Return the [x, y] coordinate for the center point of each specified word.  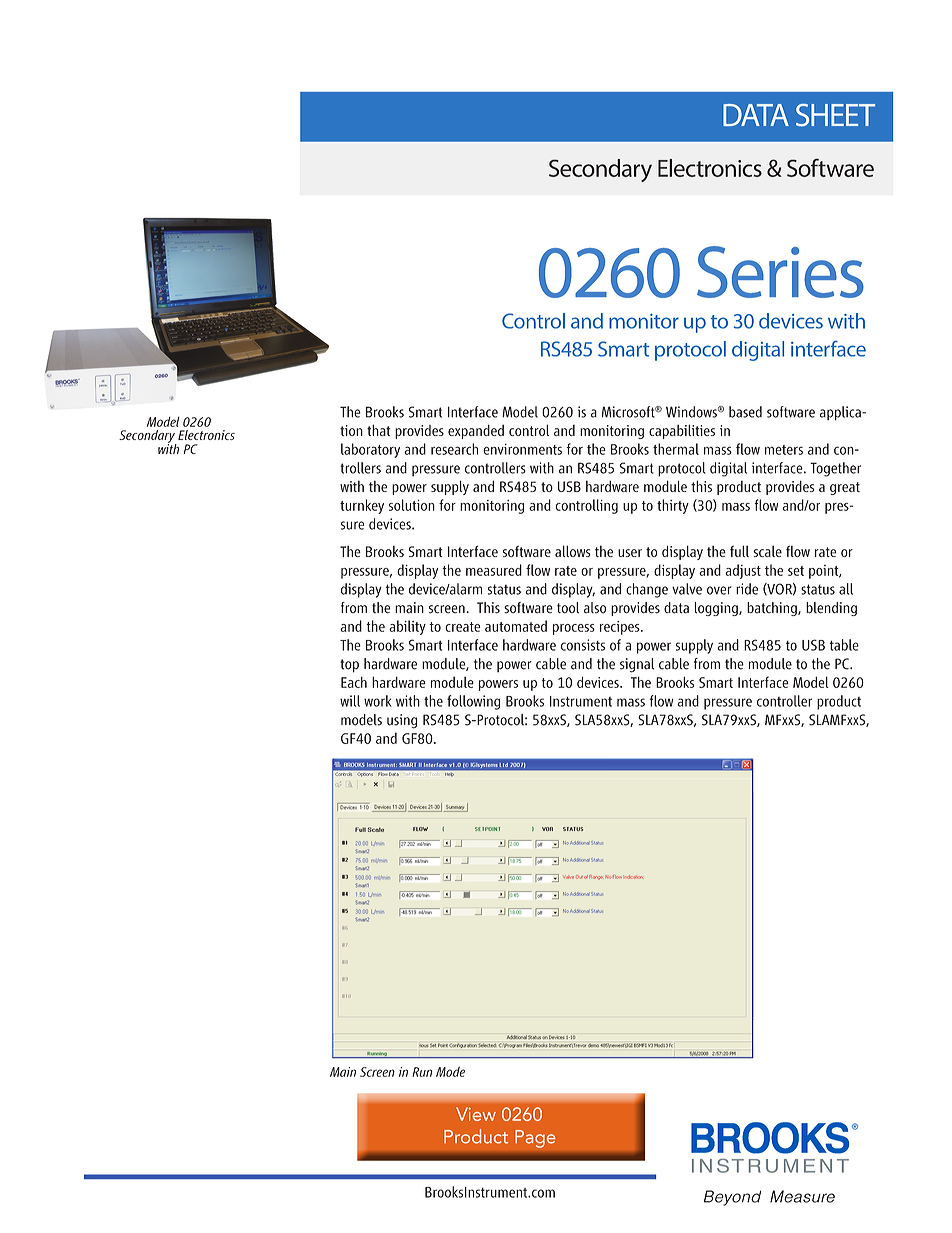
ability [407, 627]
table [844, 645]
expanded [476, 432]
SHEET [835, 115]
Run [422, 1072]
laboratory [370, 450]
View [476, 1114]
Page [535, 1139]
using [402, 721]
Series [780, 272]
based [745, 412]
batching [773, 609]
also [595, 608]
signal [637, 665]
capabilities [682, 431]
